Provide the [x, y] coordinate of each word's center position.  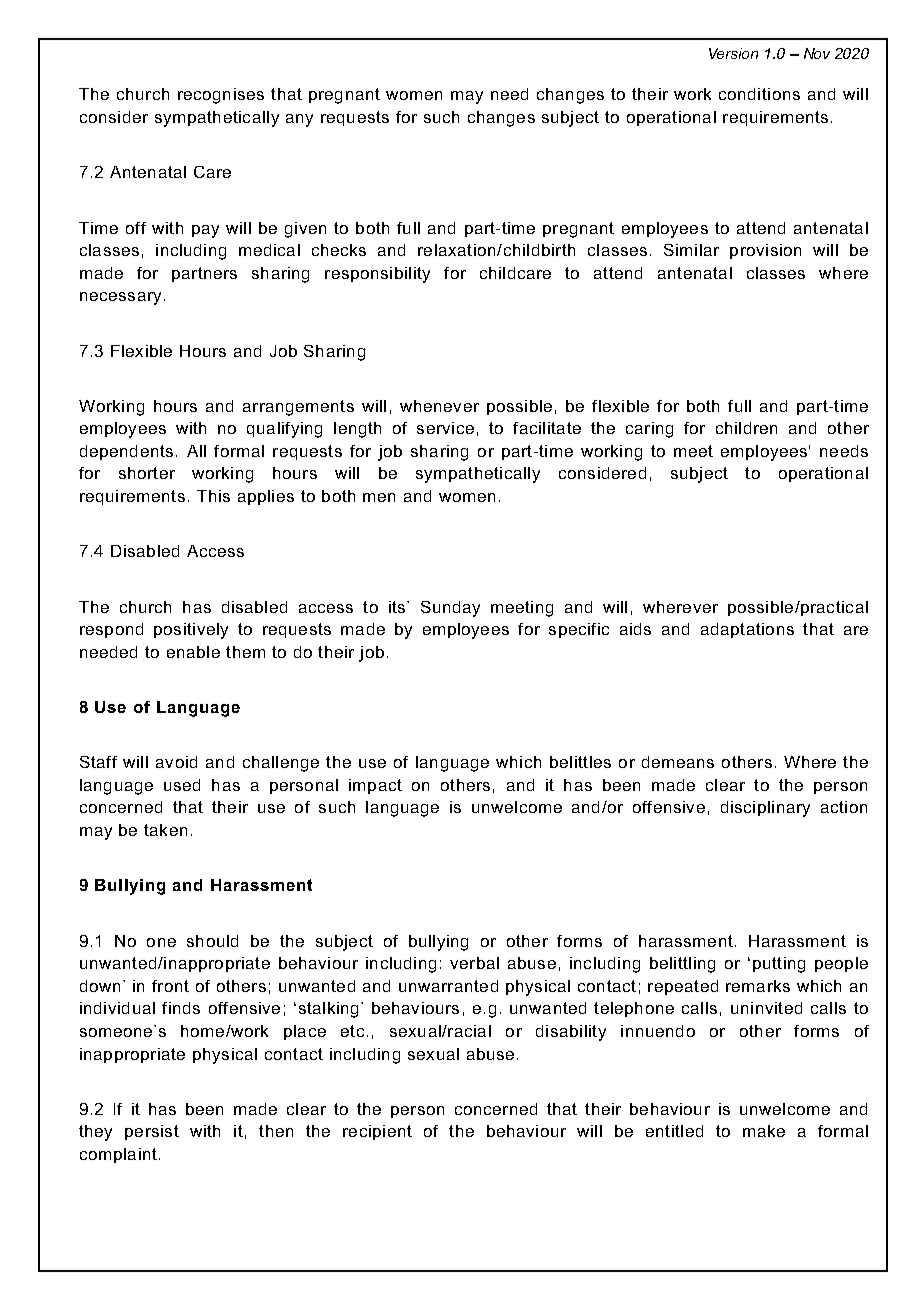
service [445, 428]
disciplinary [765, 809]
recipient [377, 1132]
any [299, 120]
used [182, 785]
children [746, 428]
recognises [221, 96]
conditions [759, 94]
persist [152, 1132]
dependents [126, 452]
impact [375, 786]
